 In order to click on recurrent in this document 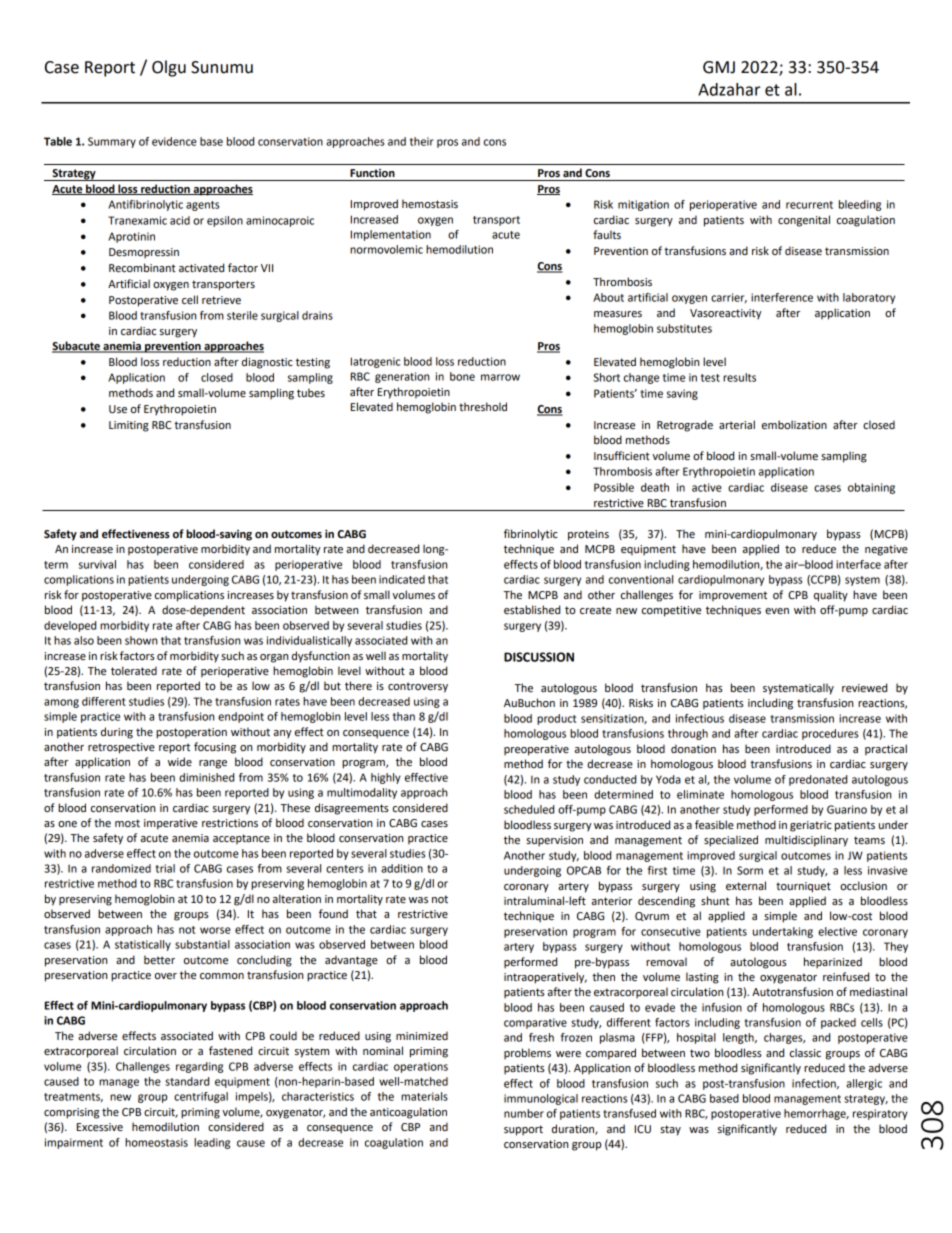, I will do `click(809, 205)`.
